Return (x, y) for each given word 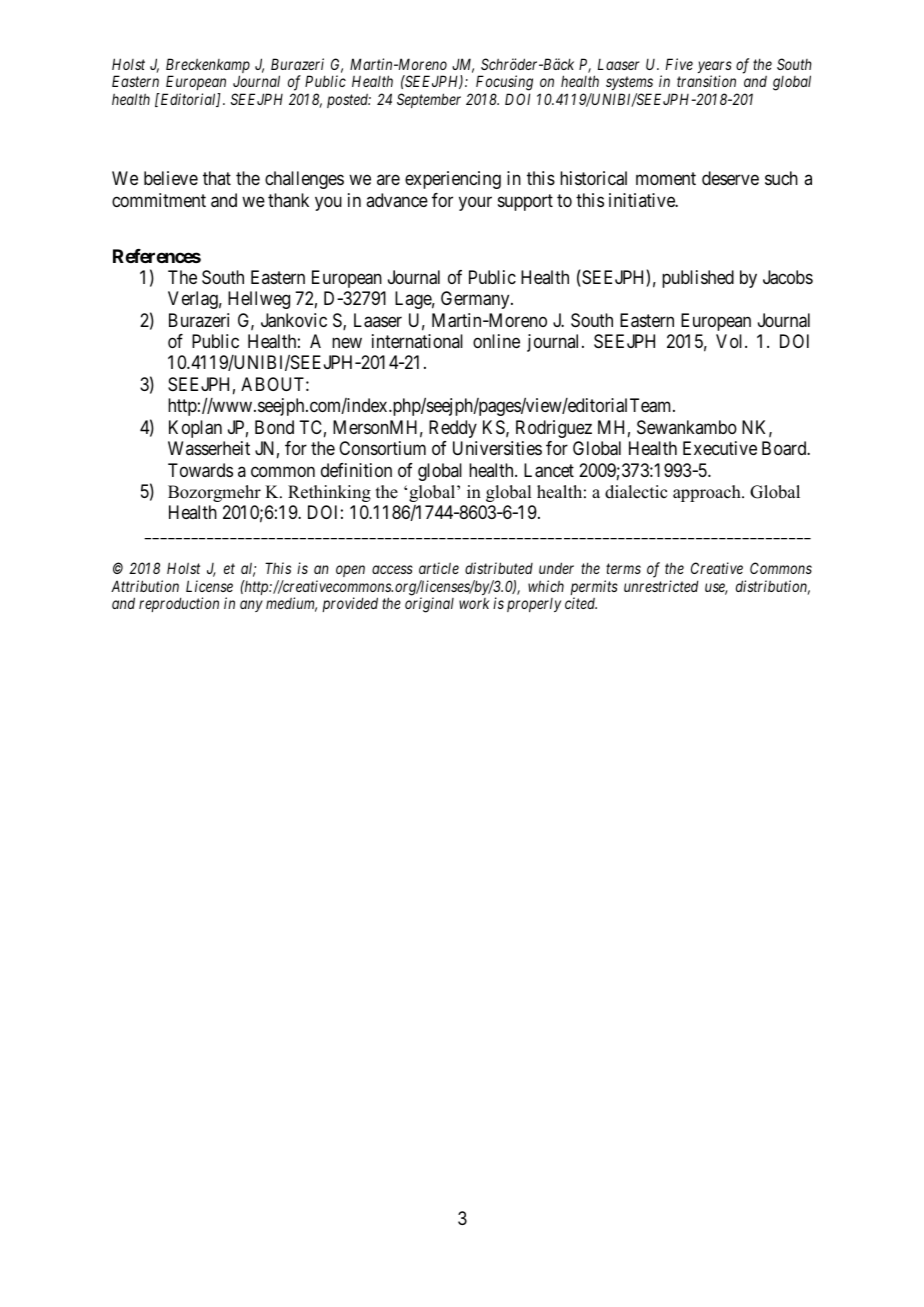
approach (708, 493)
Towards (200, 470)
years (715, 68)
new (347, 342)
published (698, 279)
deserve (730, 178)
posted (349, 101)
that (217, 178)
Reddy (453, 429)
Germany (476, 300)
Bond (274, 427)
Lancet (549, 470)
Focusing (504, 84)
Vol (731, 341)
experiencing (453, 180)
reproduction (179, 604)
